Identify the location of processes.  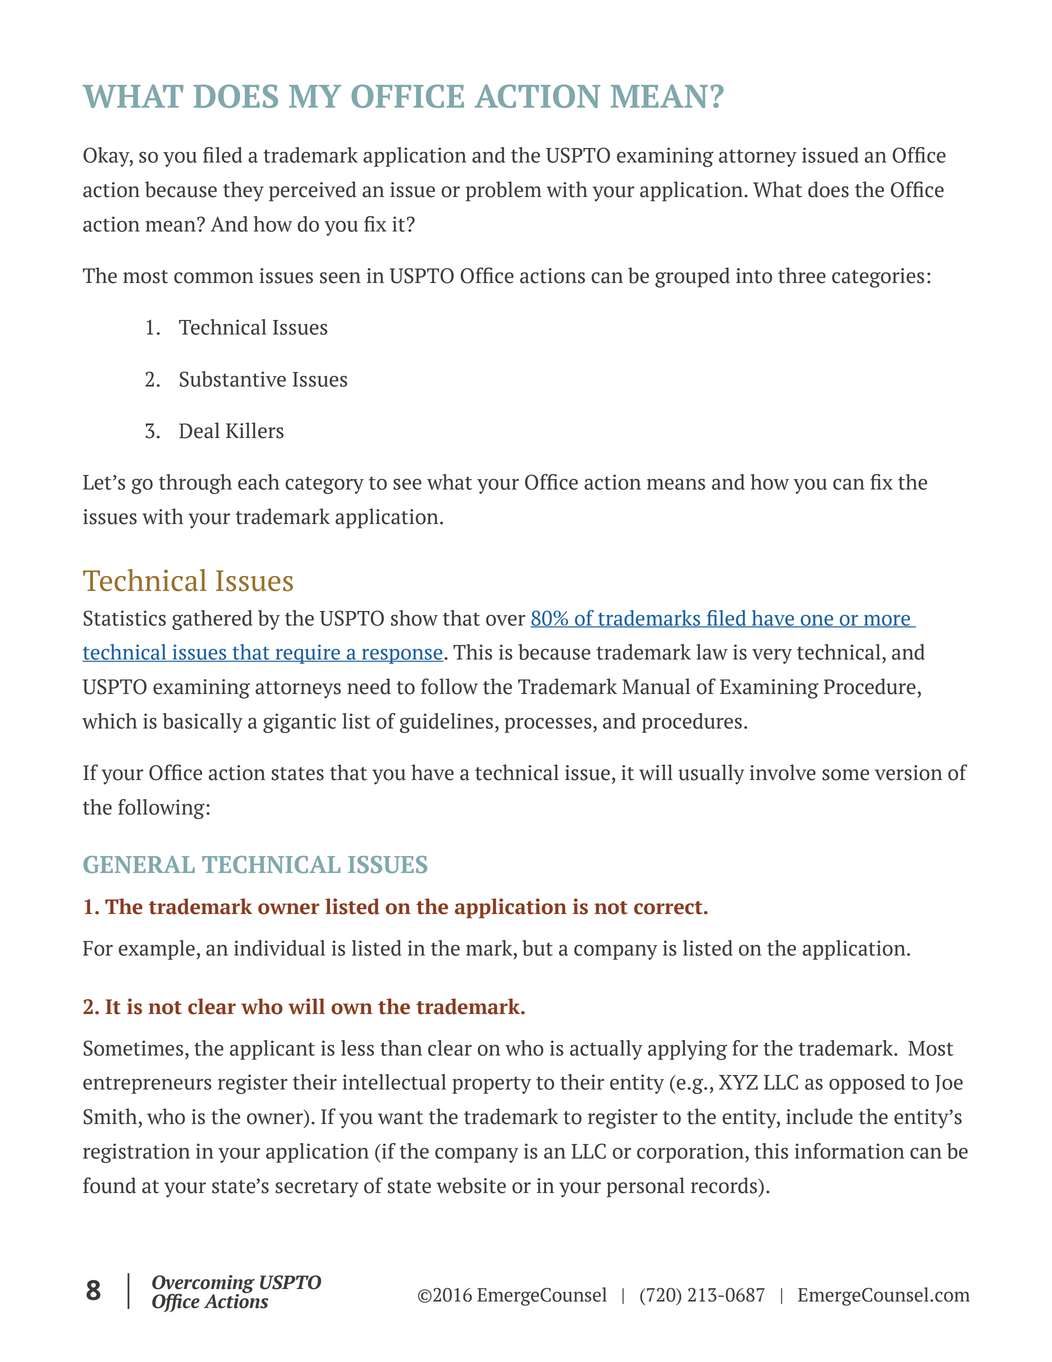
(549, 725).
